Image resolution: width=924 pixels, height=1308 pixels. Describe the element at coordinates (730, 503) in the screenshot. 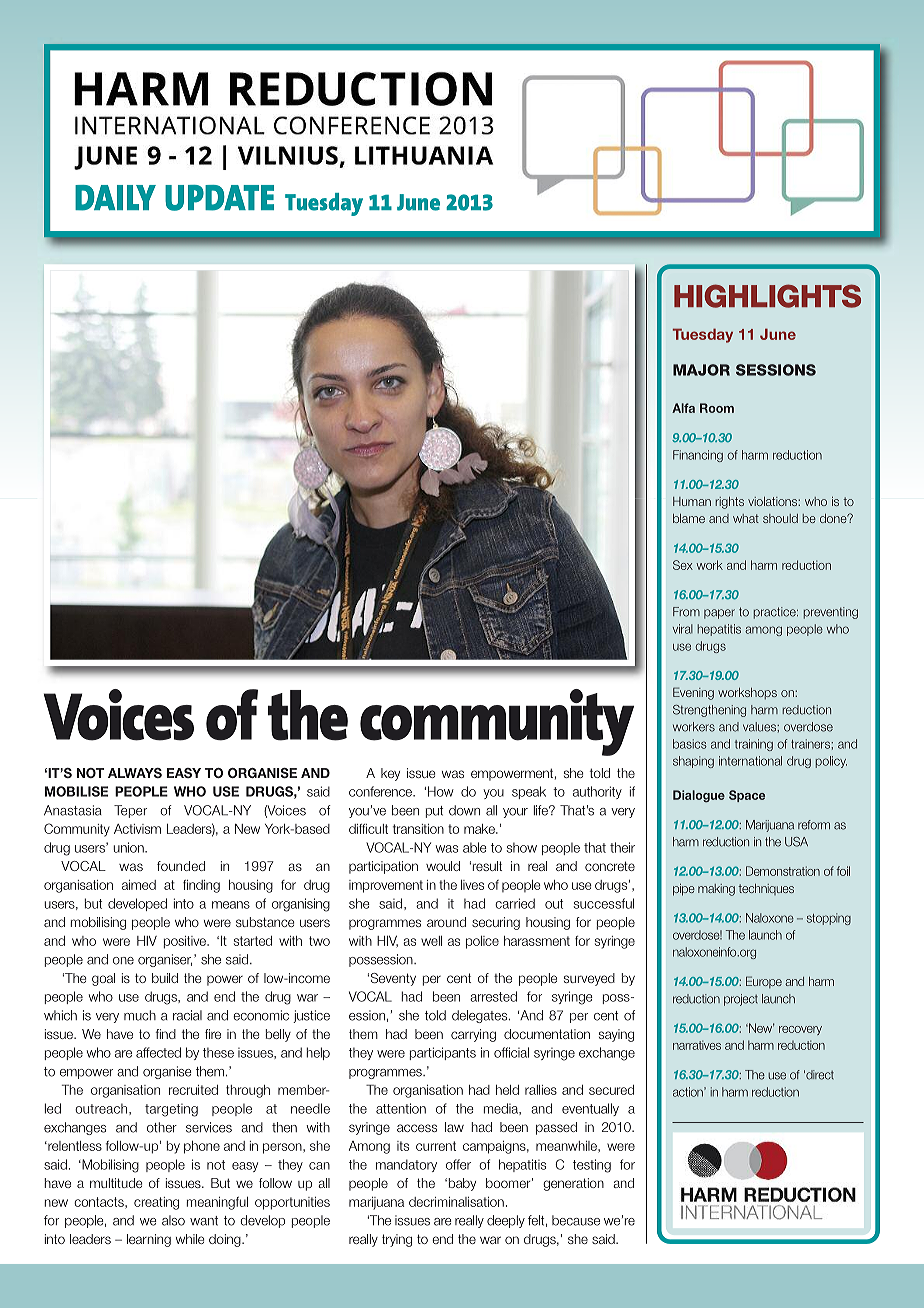

I see `rights` at that location.
